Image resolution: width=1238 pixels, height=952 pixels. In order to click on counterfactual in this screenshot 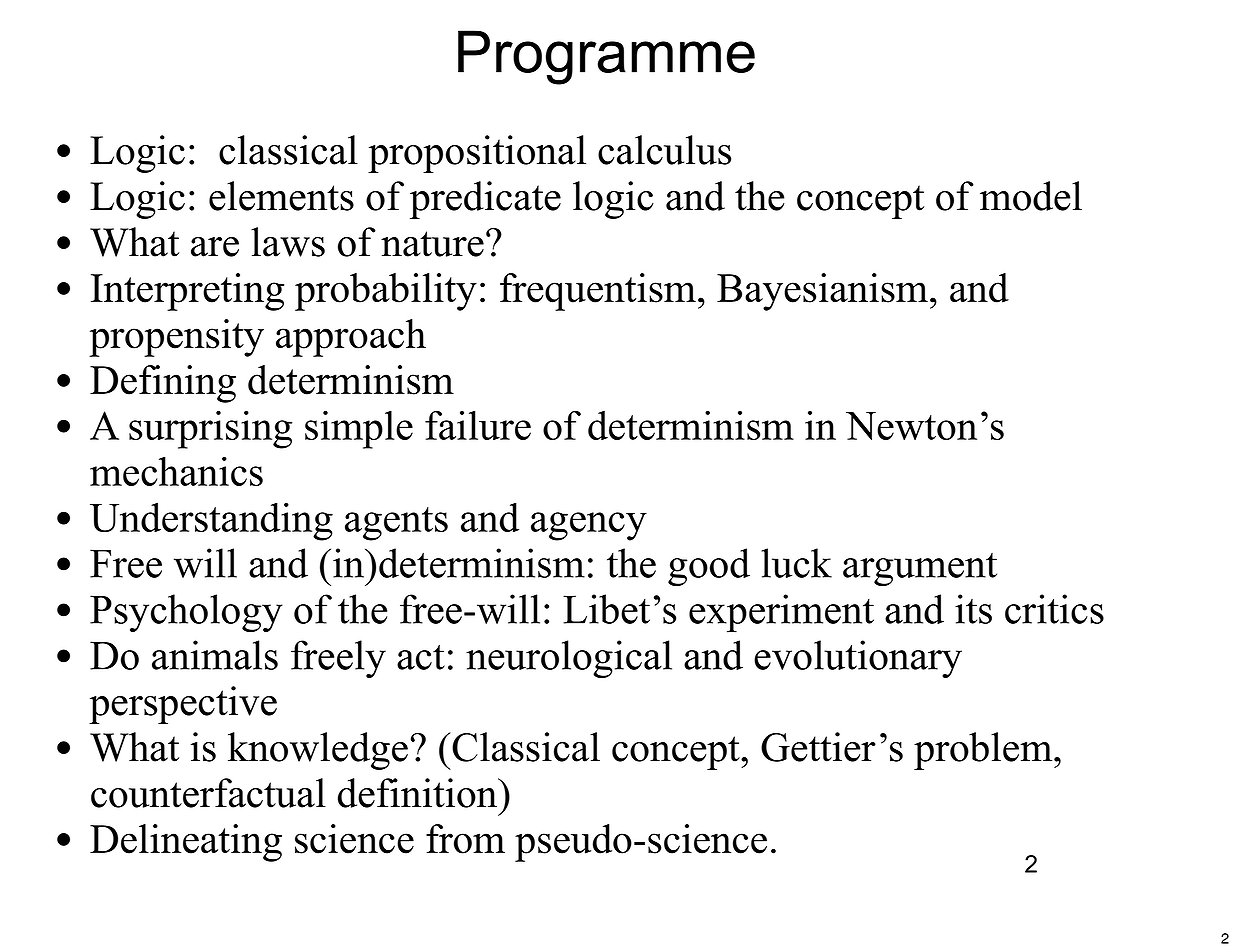, I will do `click(208, 793)`.
